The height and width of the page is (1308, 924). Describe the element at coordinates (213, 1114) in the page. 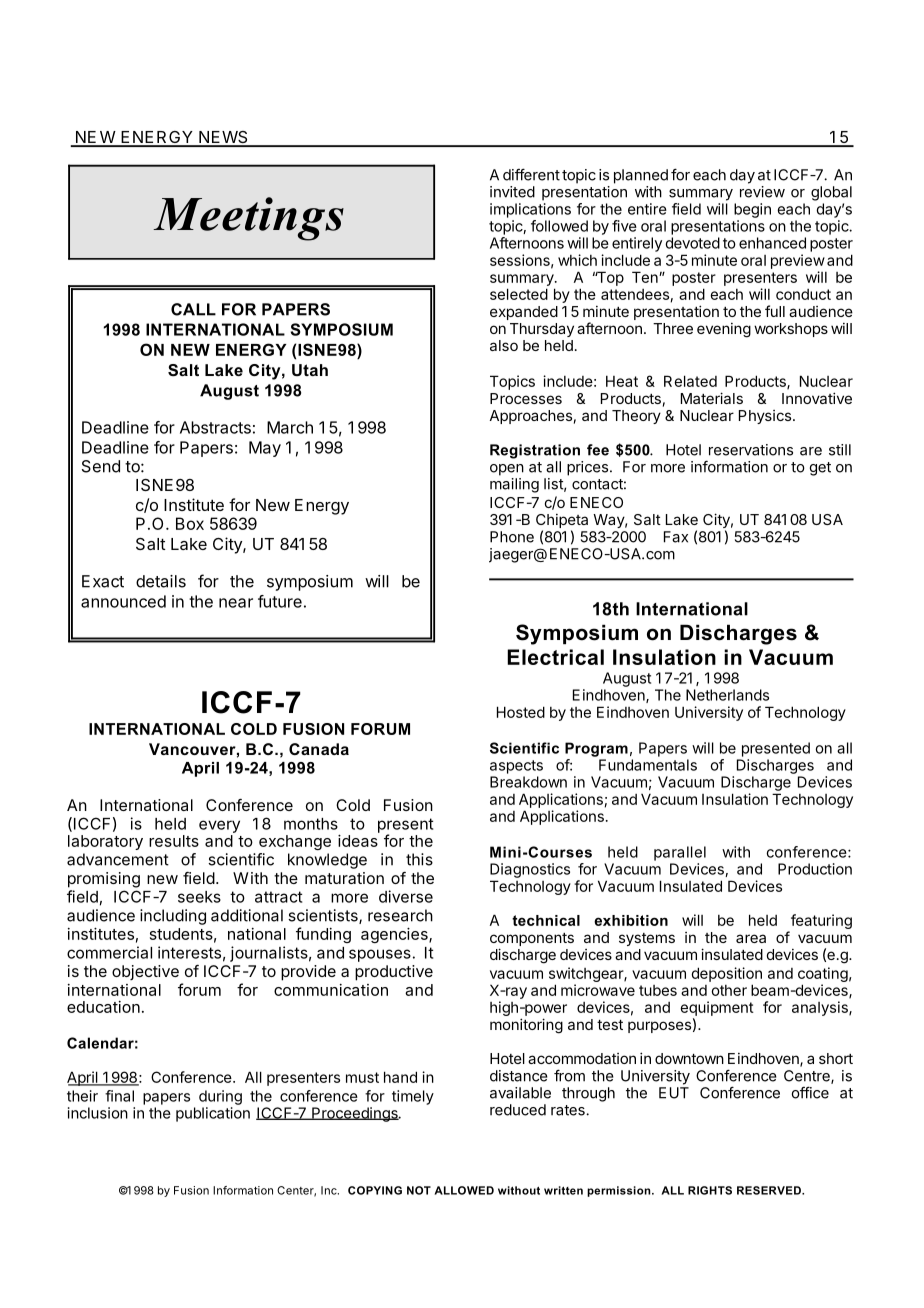

I see `publication` at that location.
